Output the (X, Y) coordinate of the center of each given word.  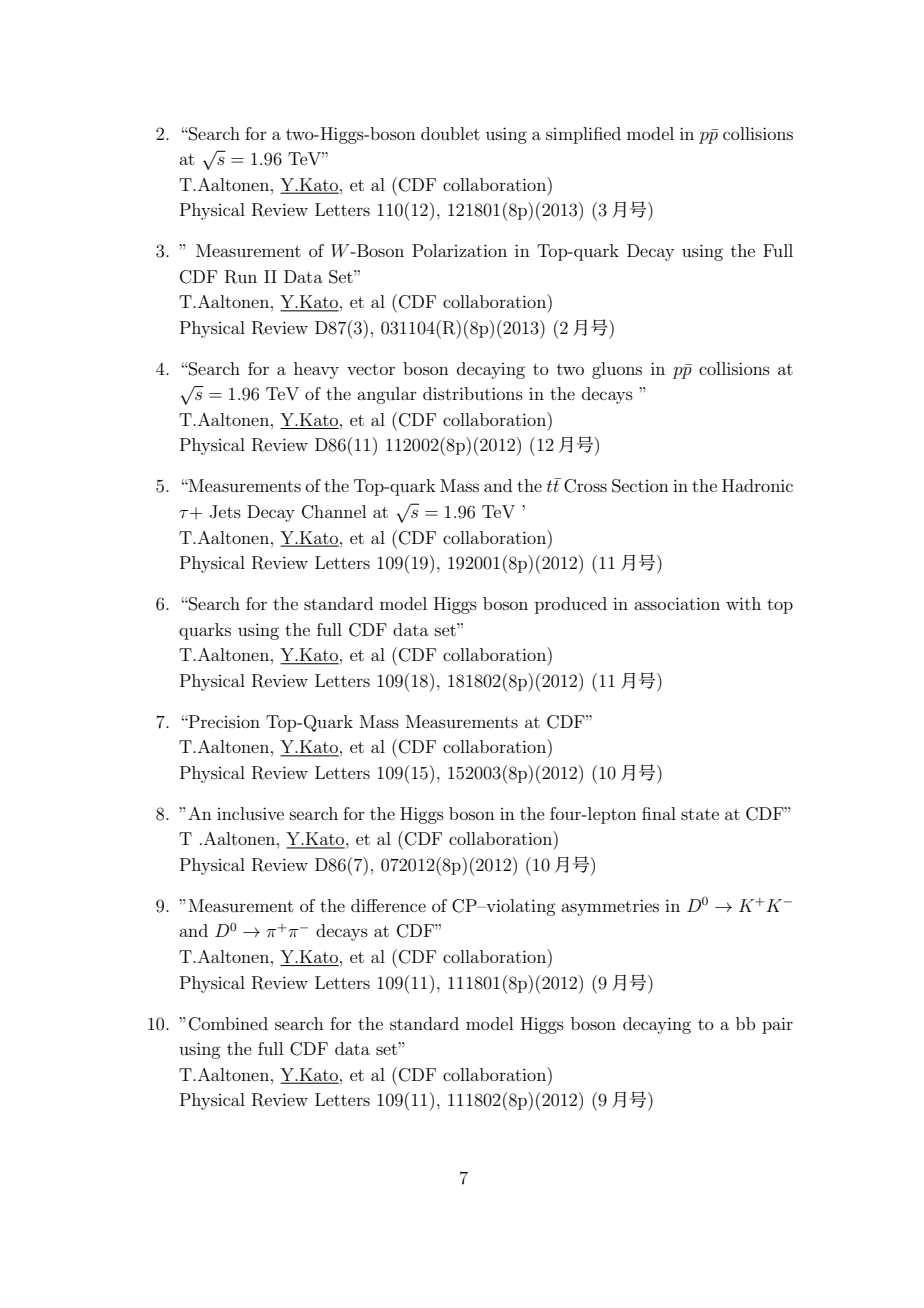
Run (241, 277)
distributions (473, 393)
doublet (450, 133)
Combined (228, 1024)
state (700, 814)
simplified (583, 135)
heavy (316, 370)
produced (571, 605)
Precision (223, 721)
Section (640, 486)
